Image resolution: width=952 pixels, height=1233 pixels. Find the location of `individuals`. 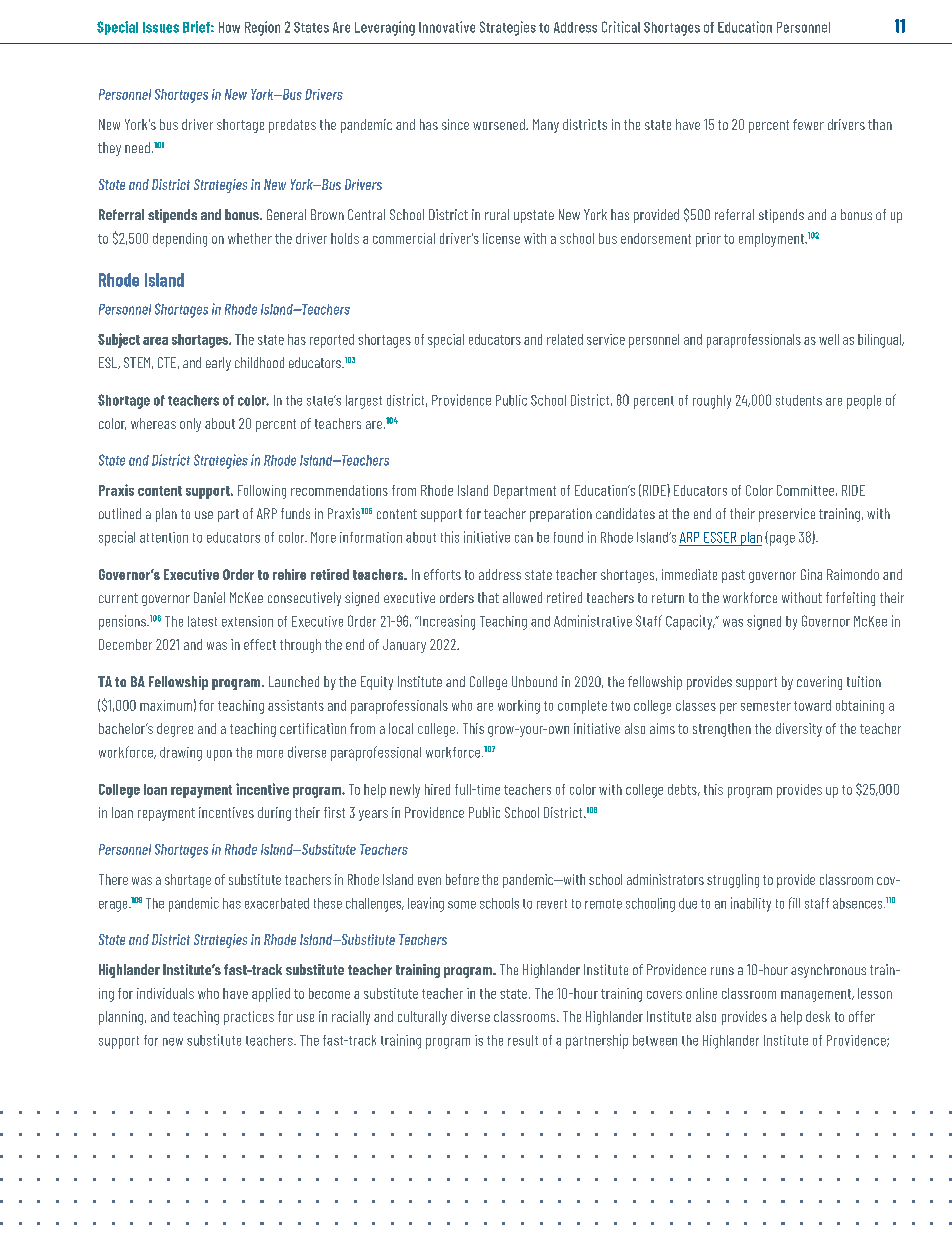

individuals is located at coordinates (165, 993).
